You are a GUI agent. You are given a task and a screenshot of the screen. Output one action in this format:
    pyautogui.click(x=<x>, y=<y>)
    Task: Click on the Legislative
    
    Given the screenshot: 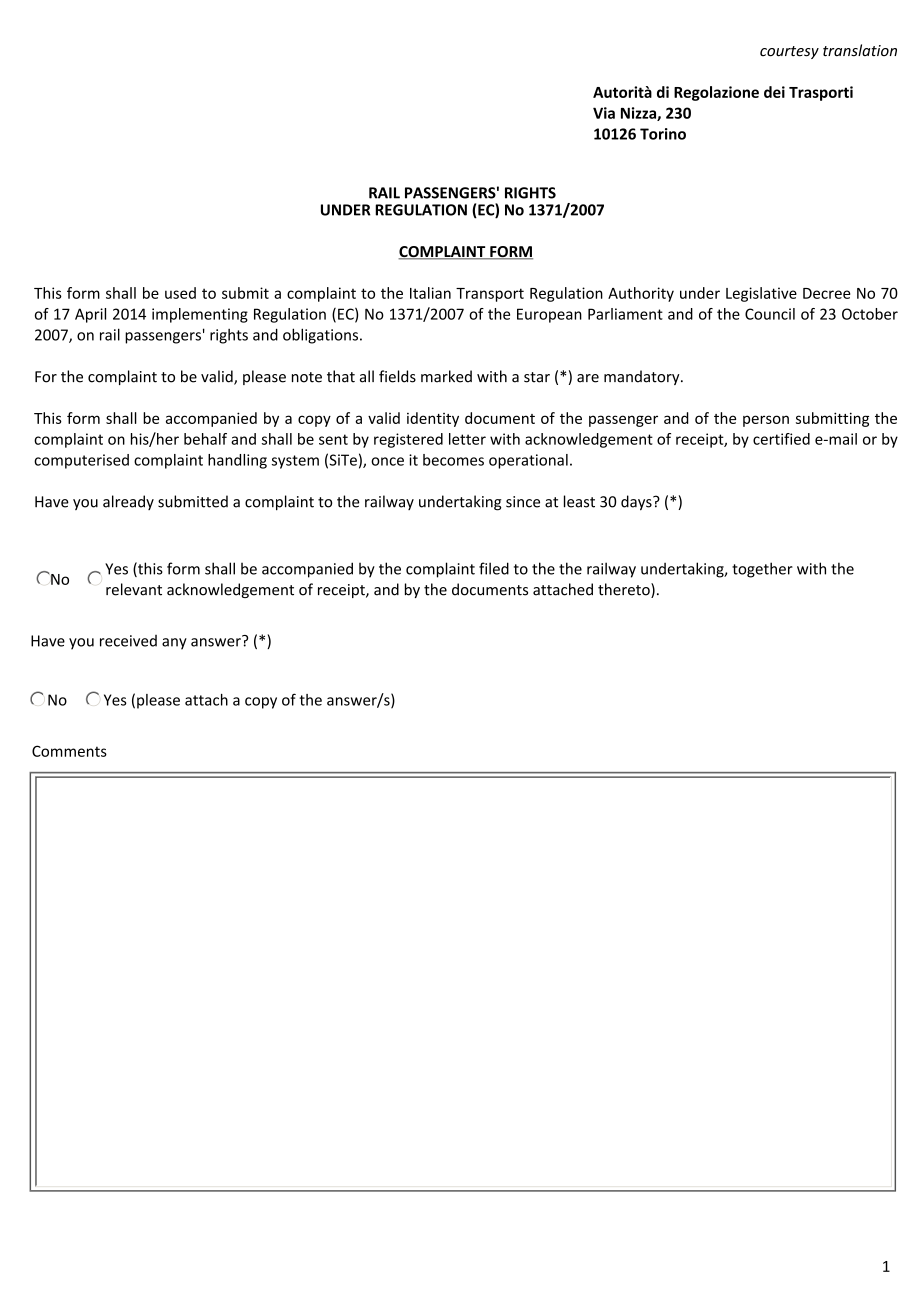 What is the action you would take?
    pyautogui.click(x=761, y=294)
